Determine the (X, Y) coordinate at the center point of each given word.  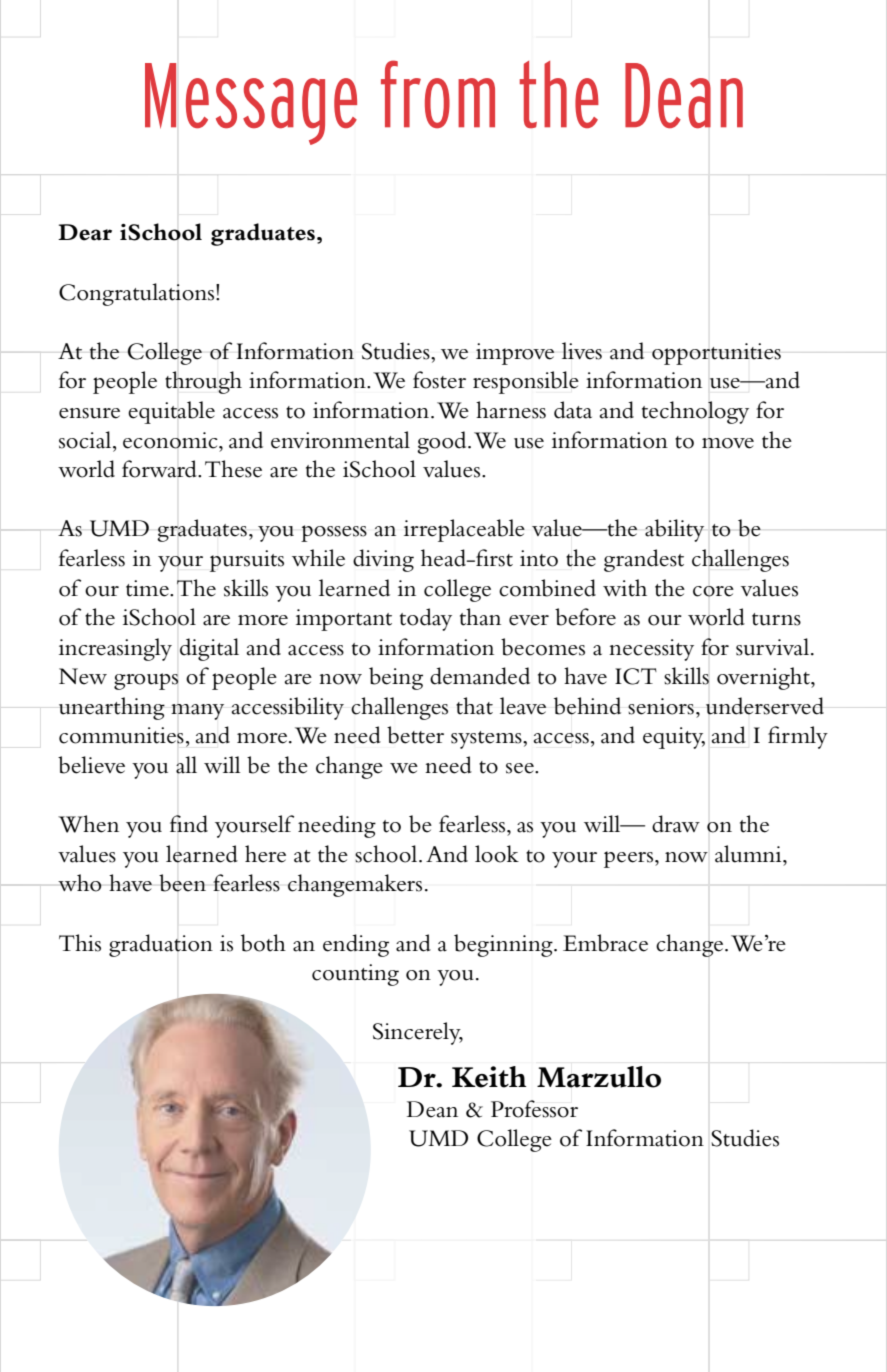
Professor (534, 1109)
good (443, 442)
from (438, 94)
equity (674, 738)
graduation (161, 945)
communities (121, 735)
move (728, 443)
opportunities (716, 354)
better (415, 735)
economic (171, 440)
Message (251, 104)
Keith (489, 1077)
